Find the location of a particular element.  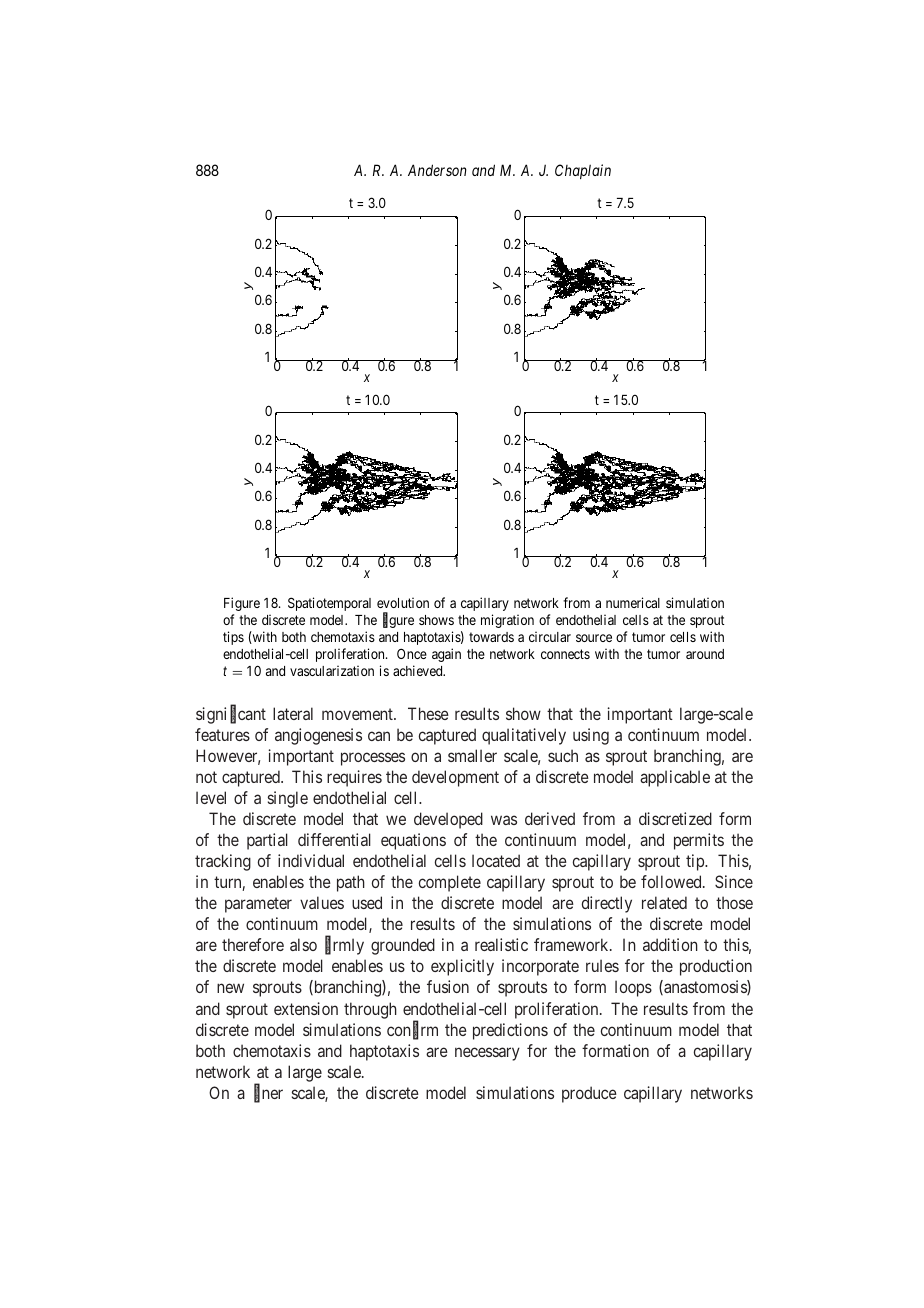

single is located at coordinates (288, 799).
